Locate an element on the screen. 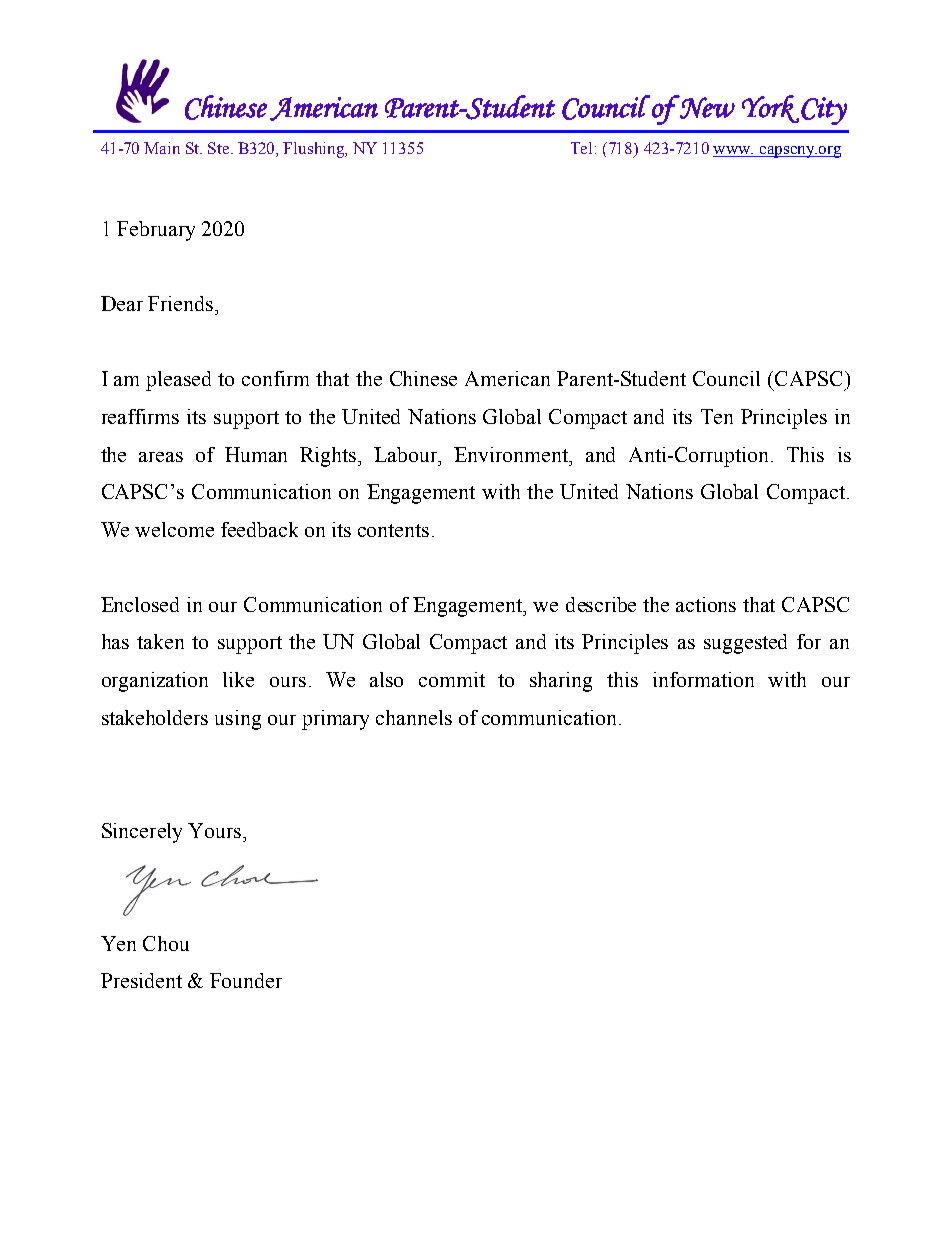  actions is located at coordinates (706, 604).
